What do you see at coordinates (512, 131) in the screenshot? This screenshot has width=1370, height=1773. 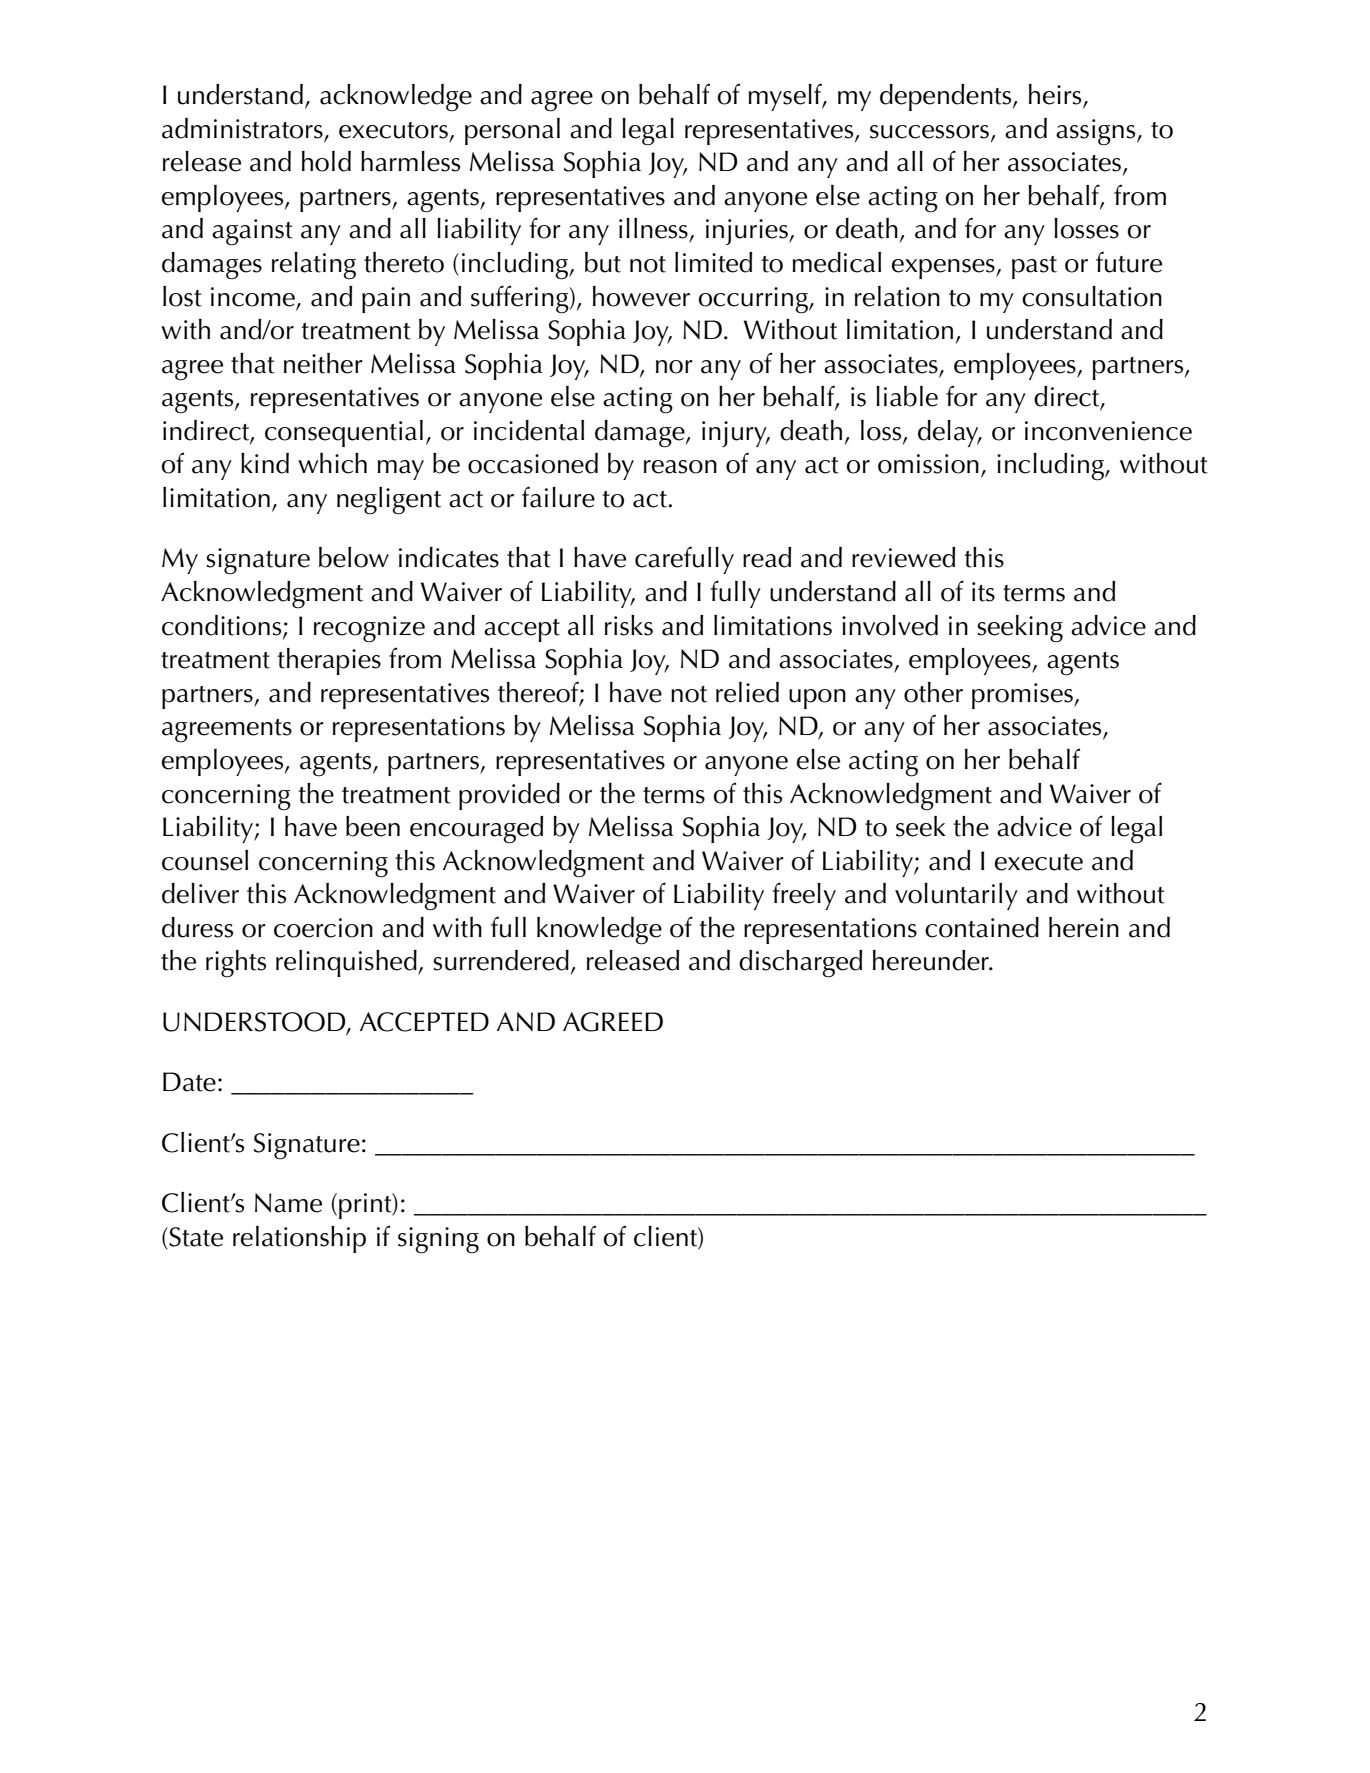 I see `personal` at bounding box center [512, 131].
